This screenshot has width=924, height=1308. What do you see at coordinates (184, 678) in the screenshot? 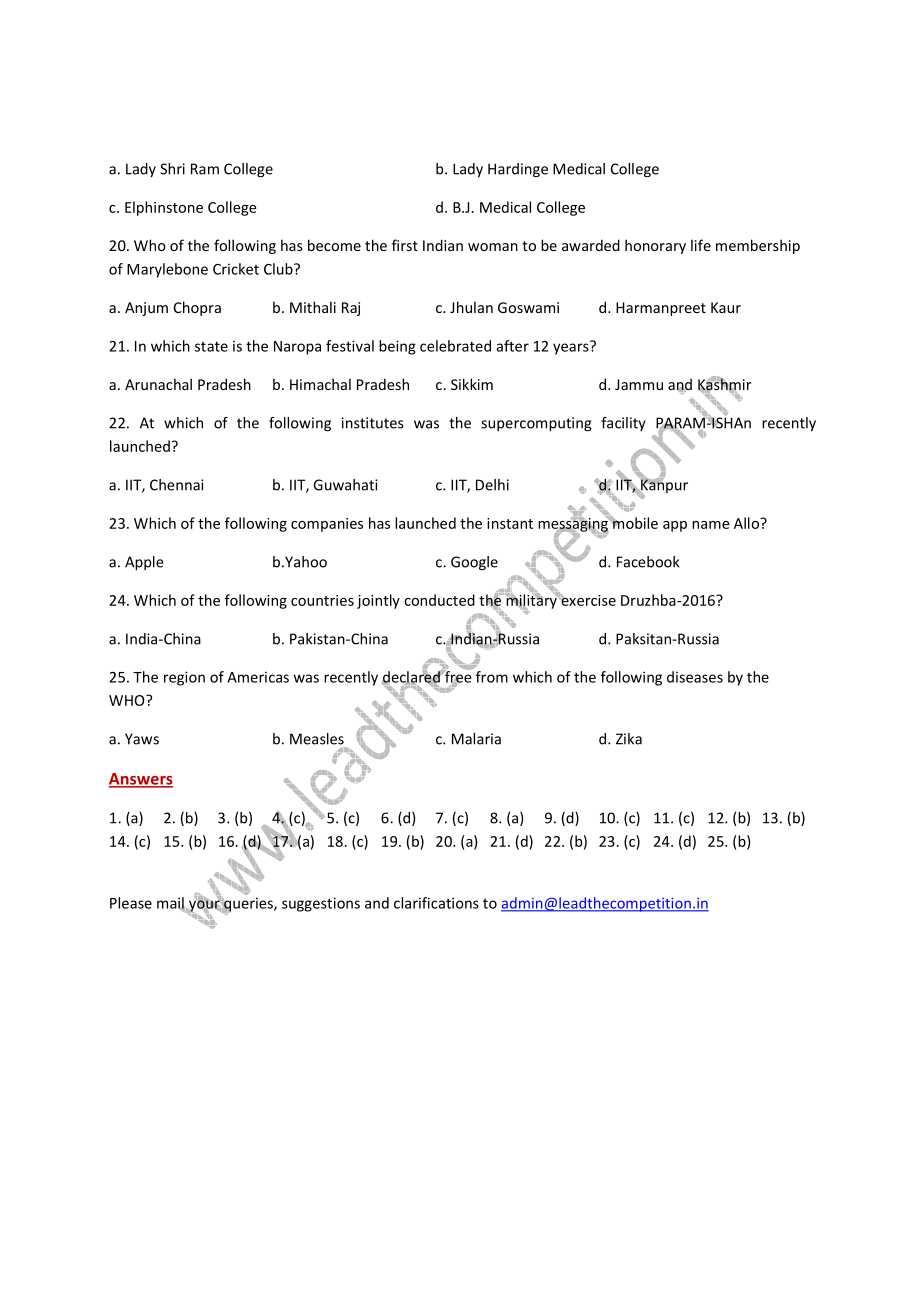
I see `region` at bounding box center [184, 678].
